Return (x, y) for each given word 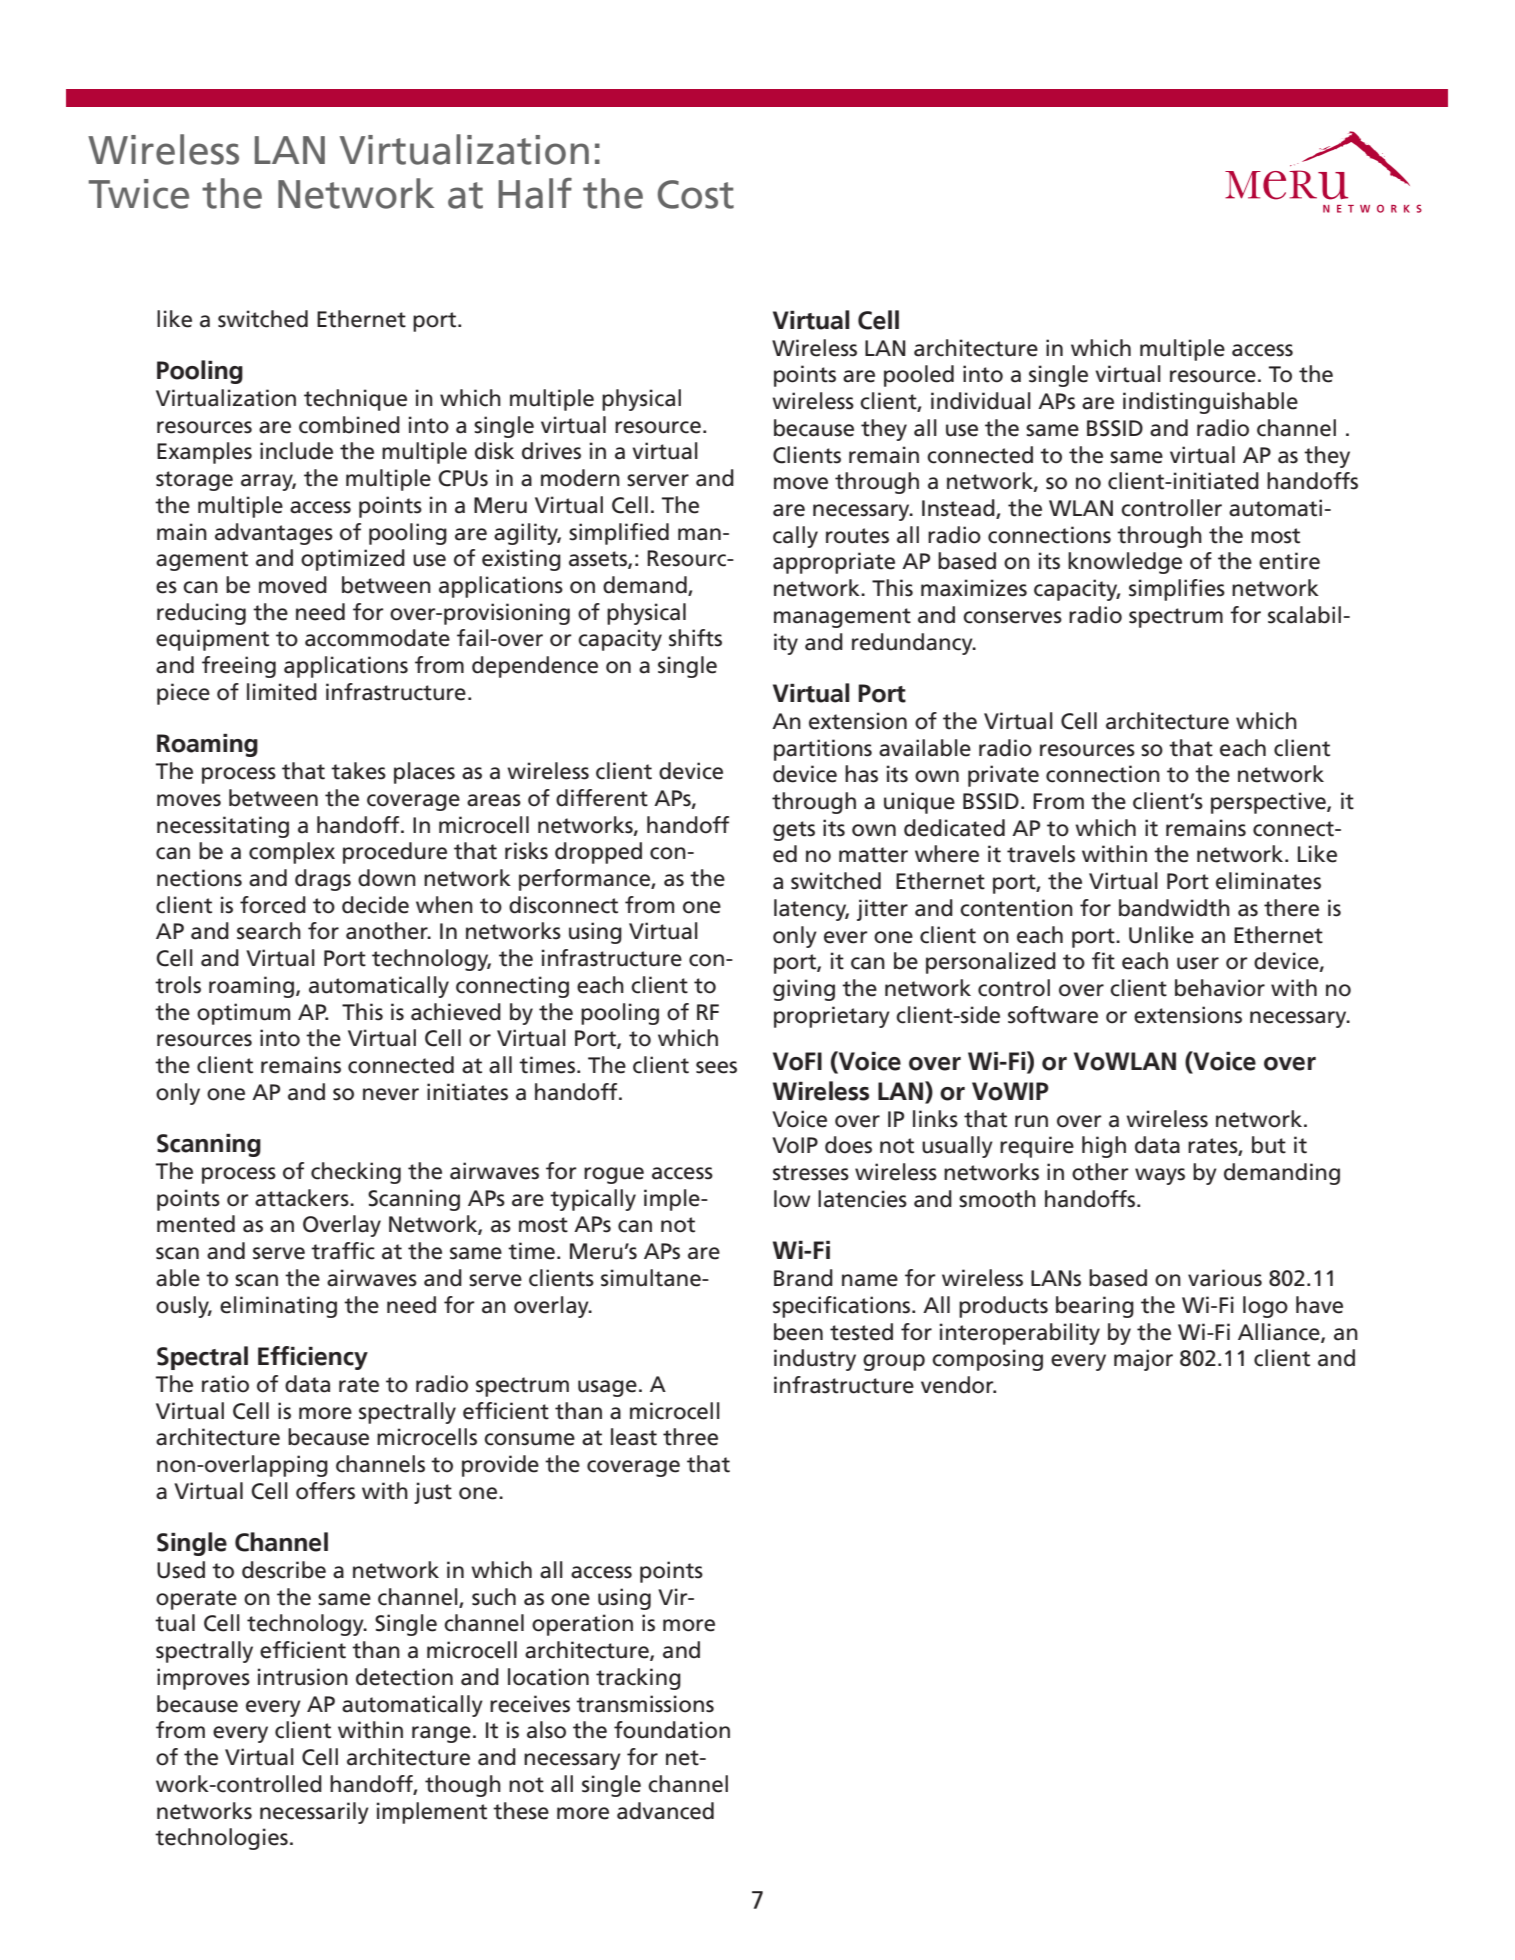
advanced (665, 1811)
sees (716, 1067)
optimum (243, 1014)
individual (981, 401)
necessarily (314, 1813)
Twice (139, 194)
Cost (696, 194)
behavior (1220, 988)
